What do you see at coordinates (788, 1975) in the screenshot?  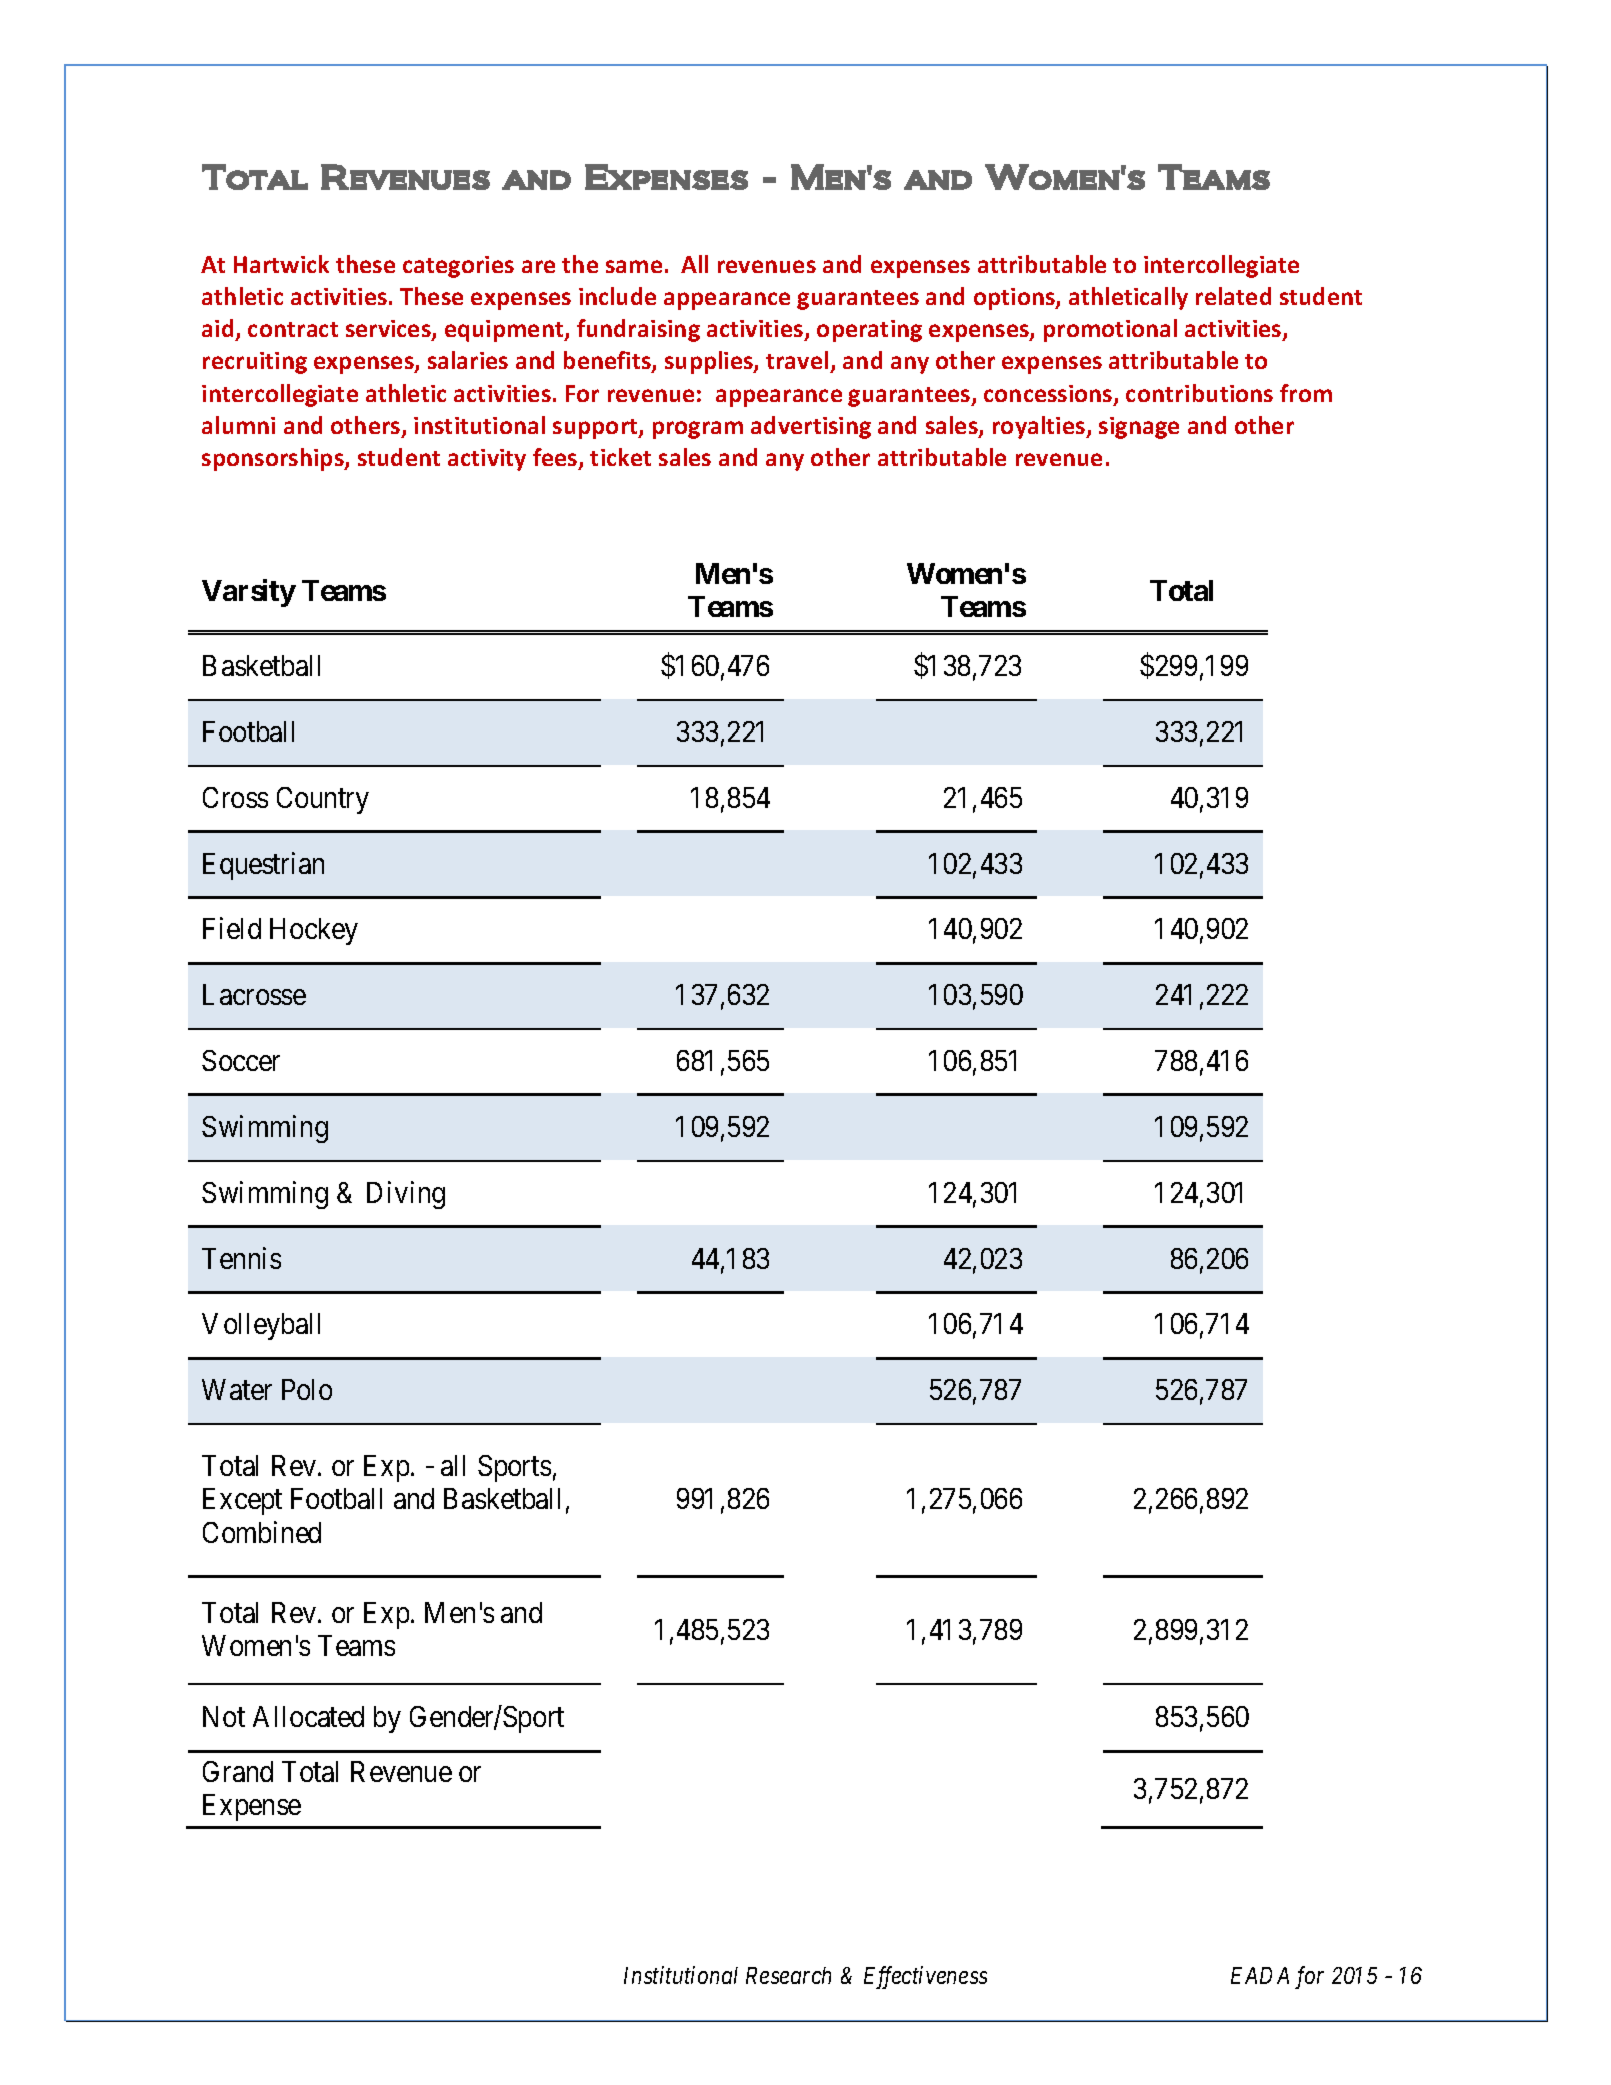 I see `Research` at bounding box center [788, 1975].
